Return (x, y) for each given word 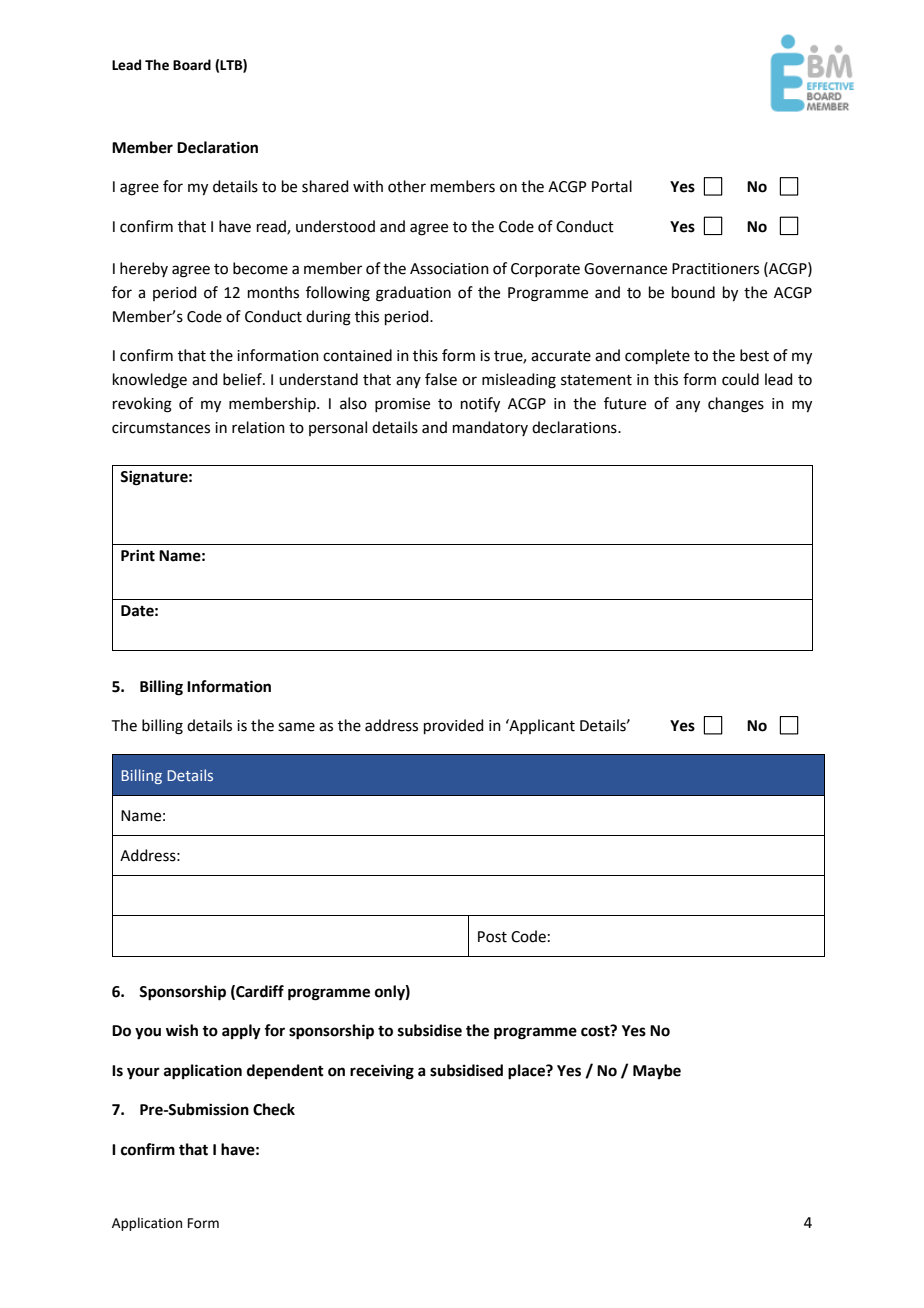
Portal (612, 186)
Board (192, 65)
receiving (382, 1072)
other (407, 186)
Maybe (657, 1072)
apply (241, 1032)
